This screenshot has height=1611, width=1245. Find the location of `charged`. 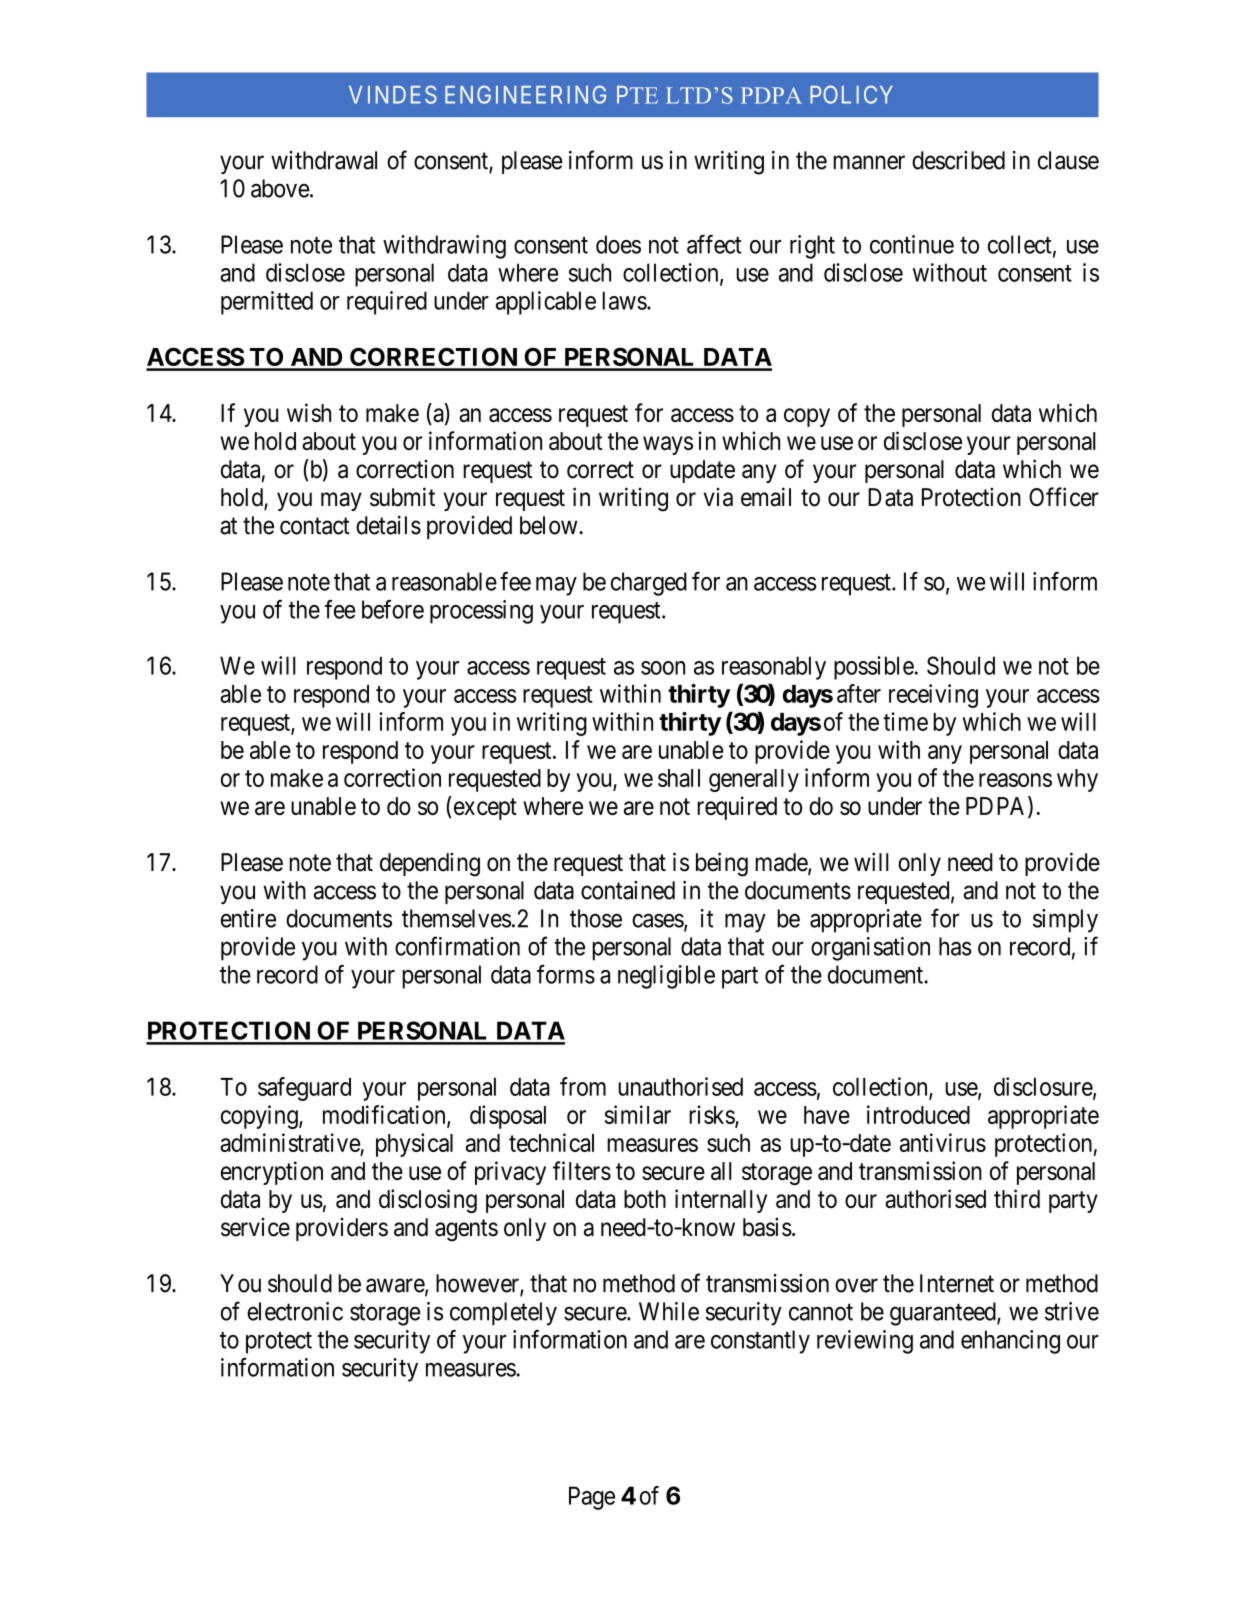

charged is located at coordinates (649, 584).
